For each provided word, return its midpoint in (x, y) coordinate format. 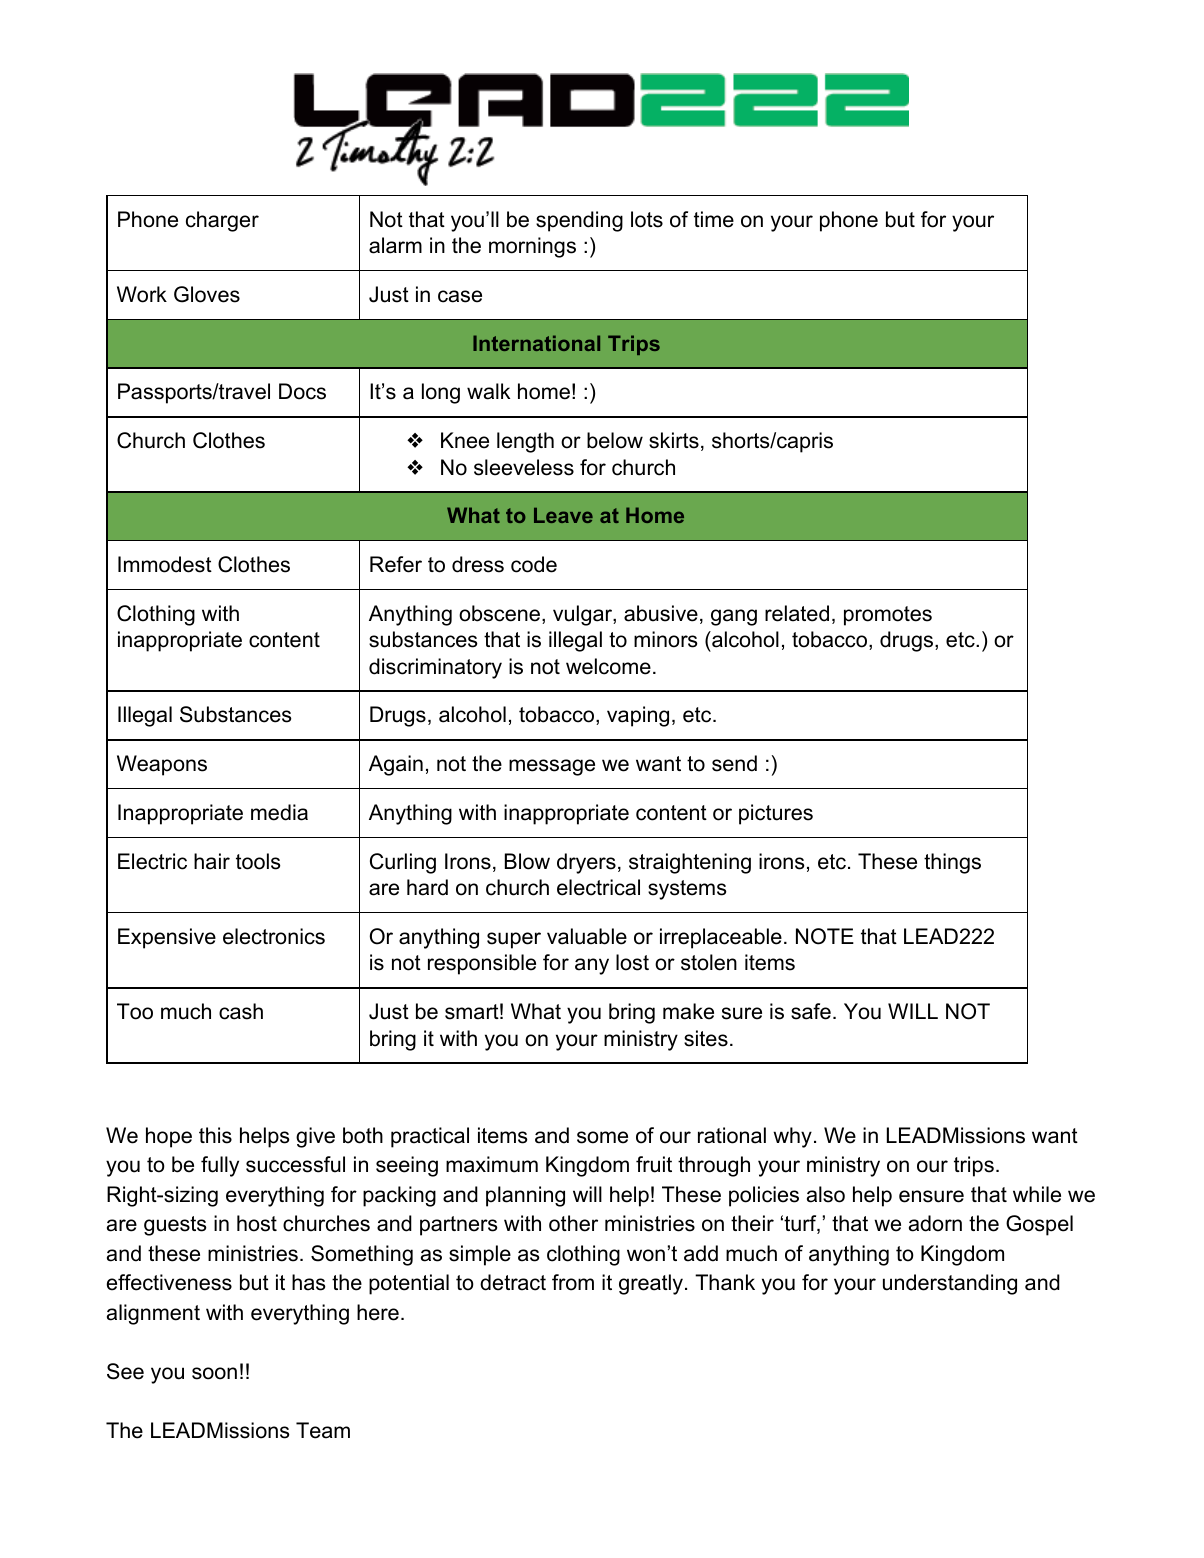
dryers (586, 863)
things (952, 863)
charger (222, 221)
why (792, 1137)
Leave (563, 515)
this (215, 1135)
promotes (888, 616)
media (279, 812)
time (714, 219)
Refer (396, 564)
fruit (654, 1164)
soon (214, 1373)
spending (579, 221)
